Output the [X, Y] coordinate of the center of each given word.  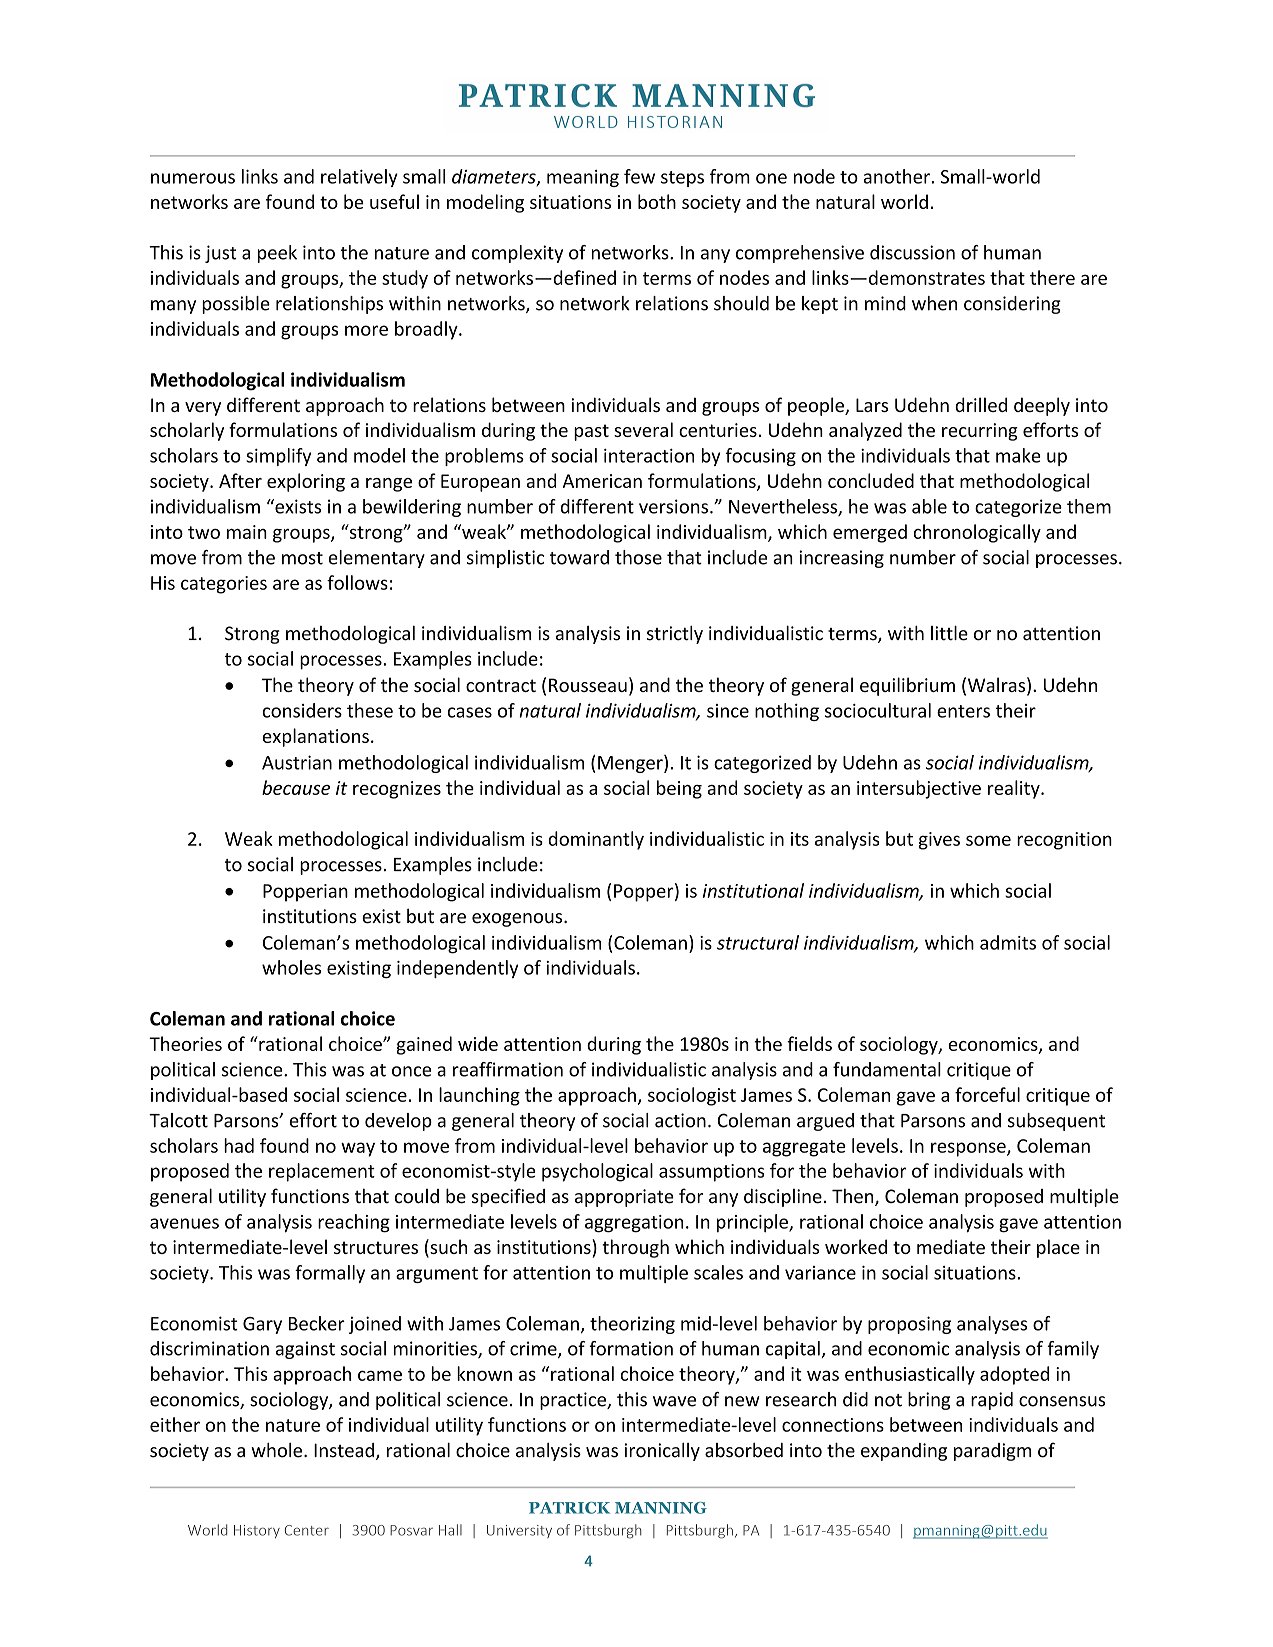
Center [307, 1530]
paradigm [992, 1452]
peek [277, 254]
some [988, 840]
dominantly [596, 840]
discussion [912, 252]
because [296, 787]
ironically [662, 1452]
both [657, 201]
